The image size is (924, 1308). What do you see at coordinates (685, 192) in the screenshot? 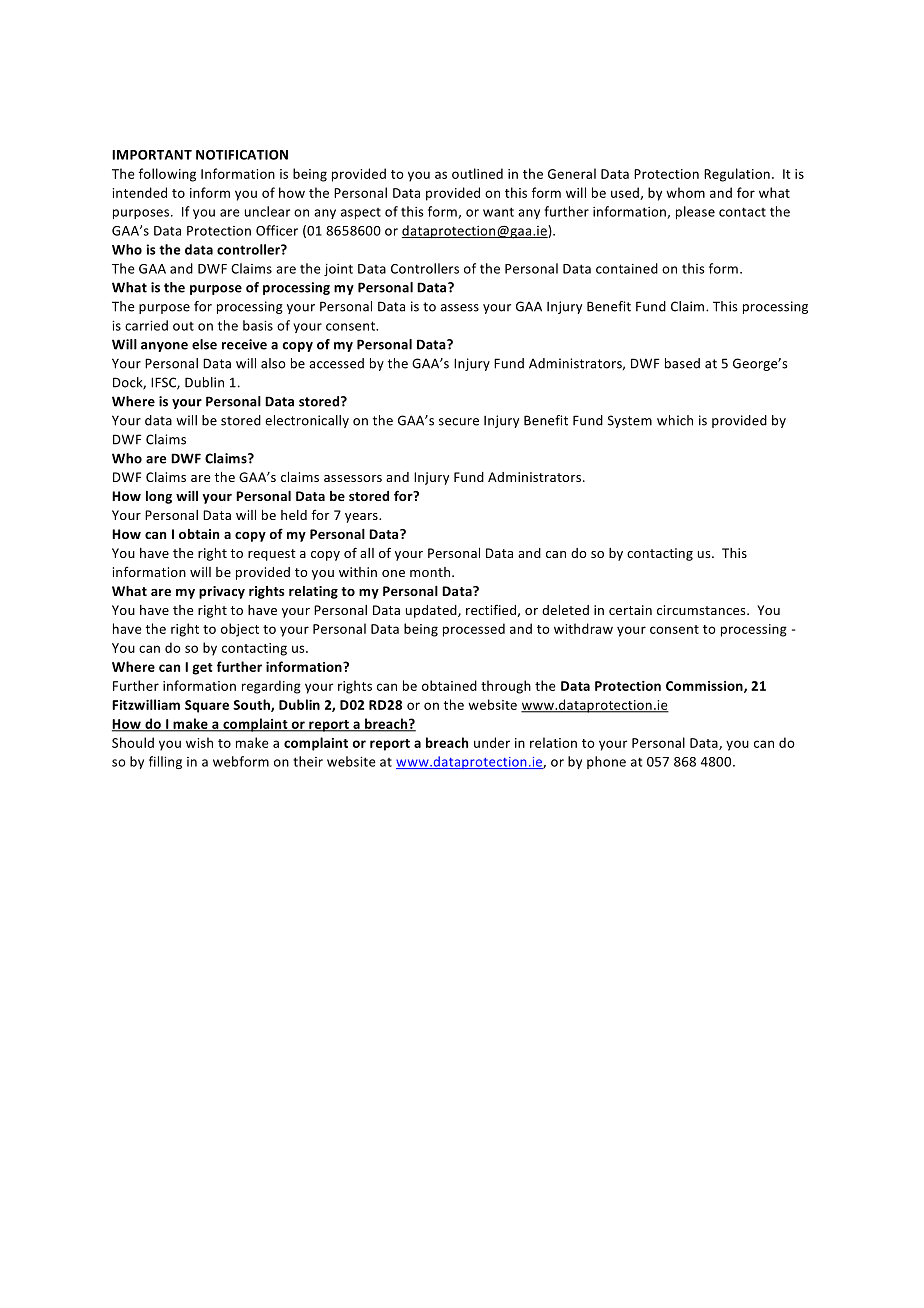
I see `whom` at bounding box center [685, 192].
